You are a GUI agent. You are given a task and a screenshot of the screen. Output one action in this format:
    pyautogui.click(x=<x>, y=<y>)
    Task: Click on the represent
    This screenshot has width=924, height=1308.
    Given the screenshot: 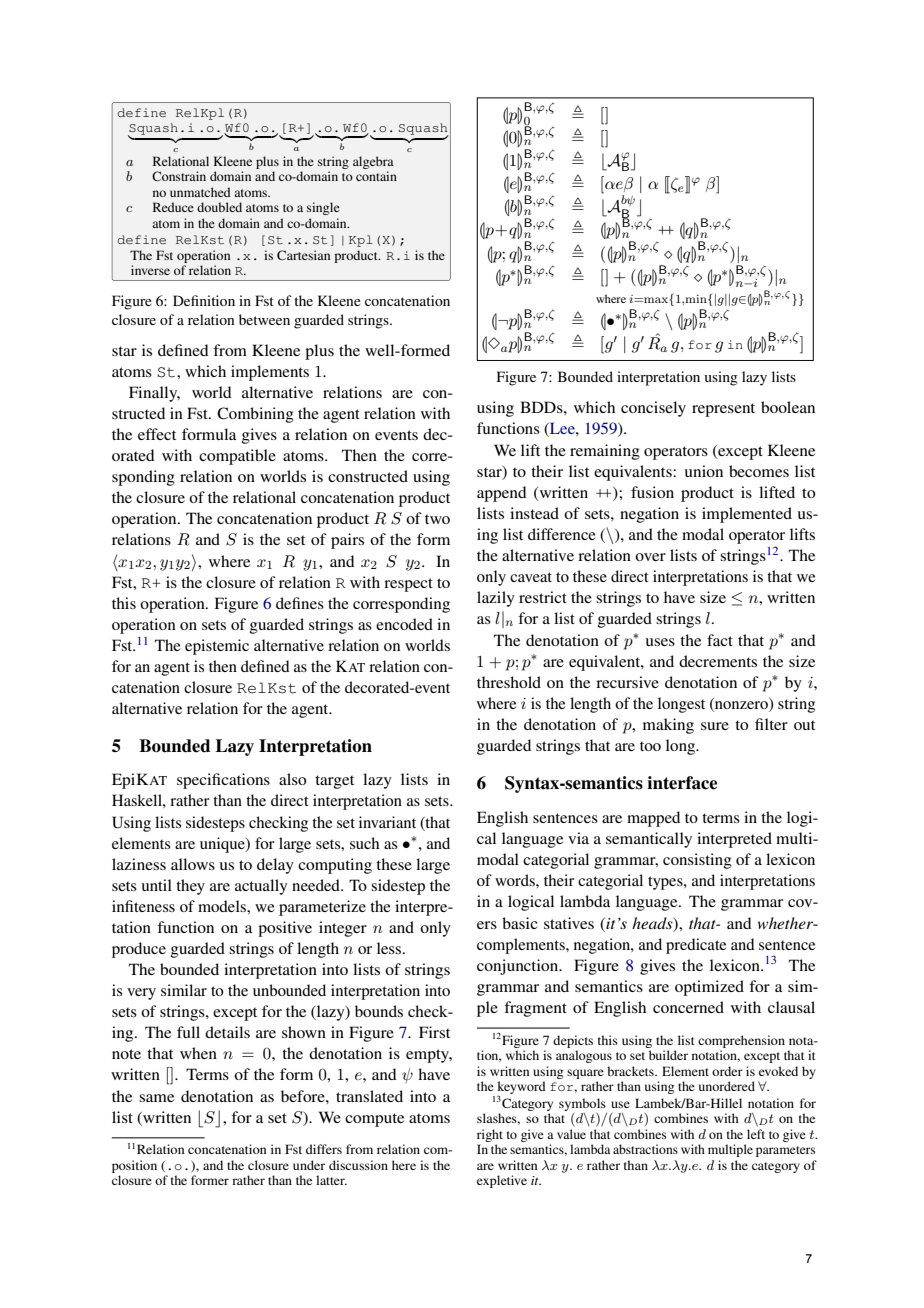 What is the action you would take?
    pyautogui.click(x=723, y=410)
